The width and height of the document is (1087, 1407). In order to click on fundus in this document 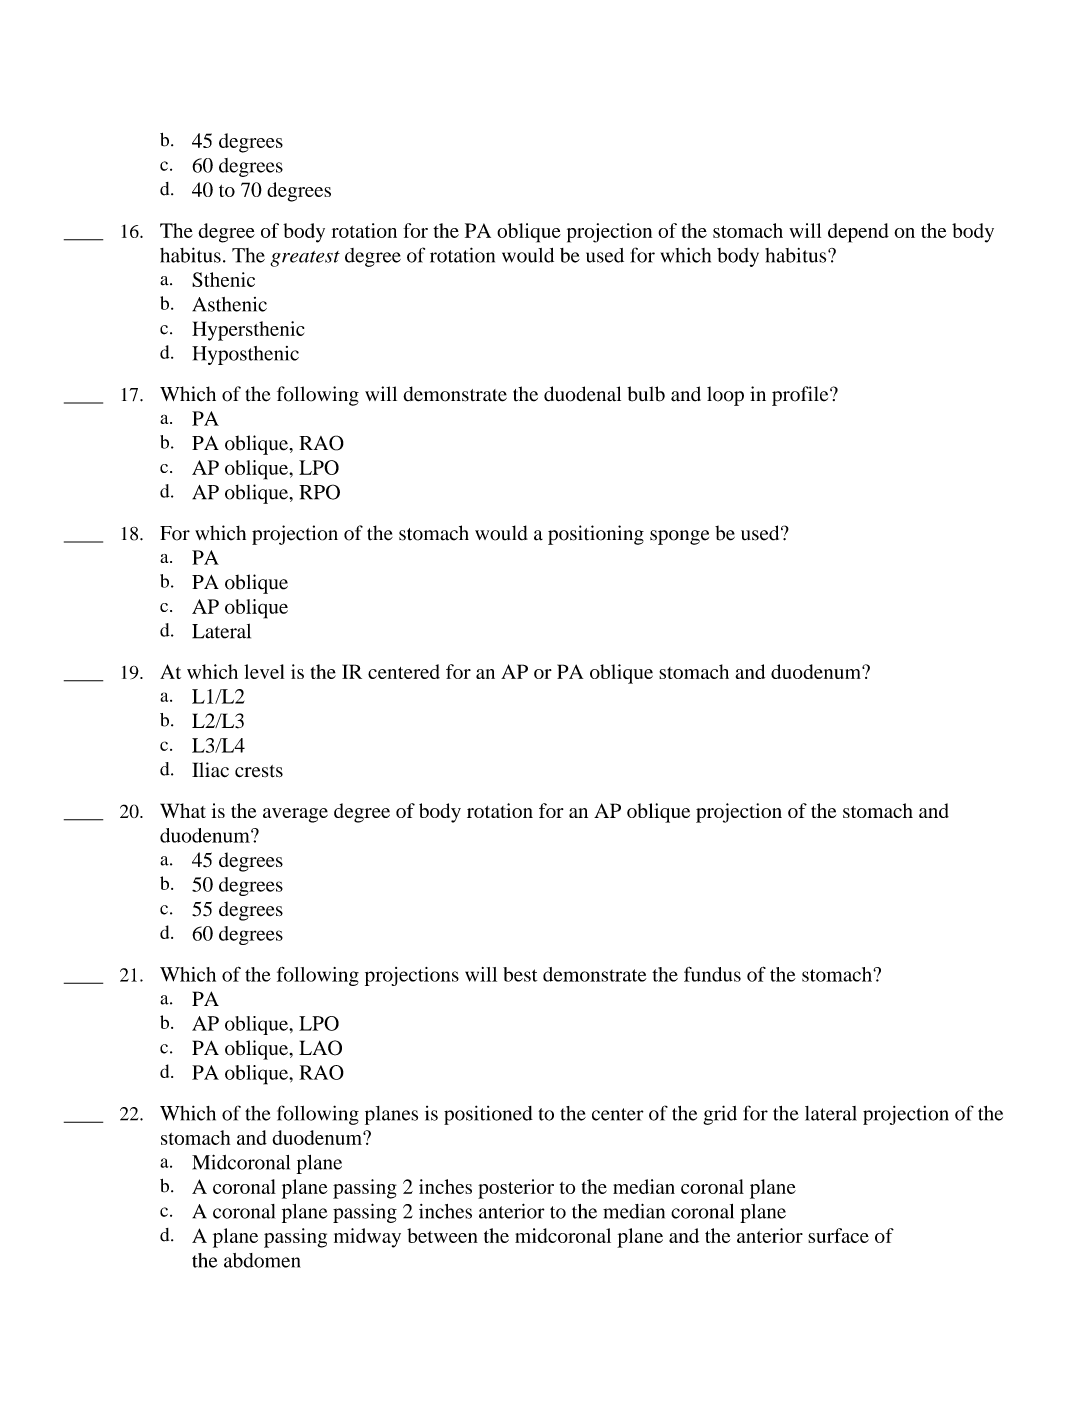, I will do `click(712, 974)`.
